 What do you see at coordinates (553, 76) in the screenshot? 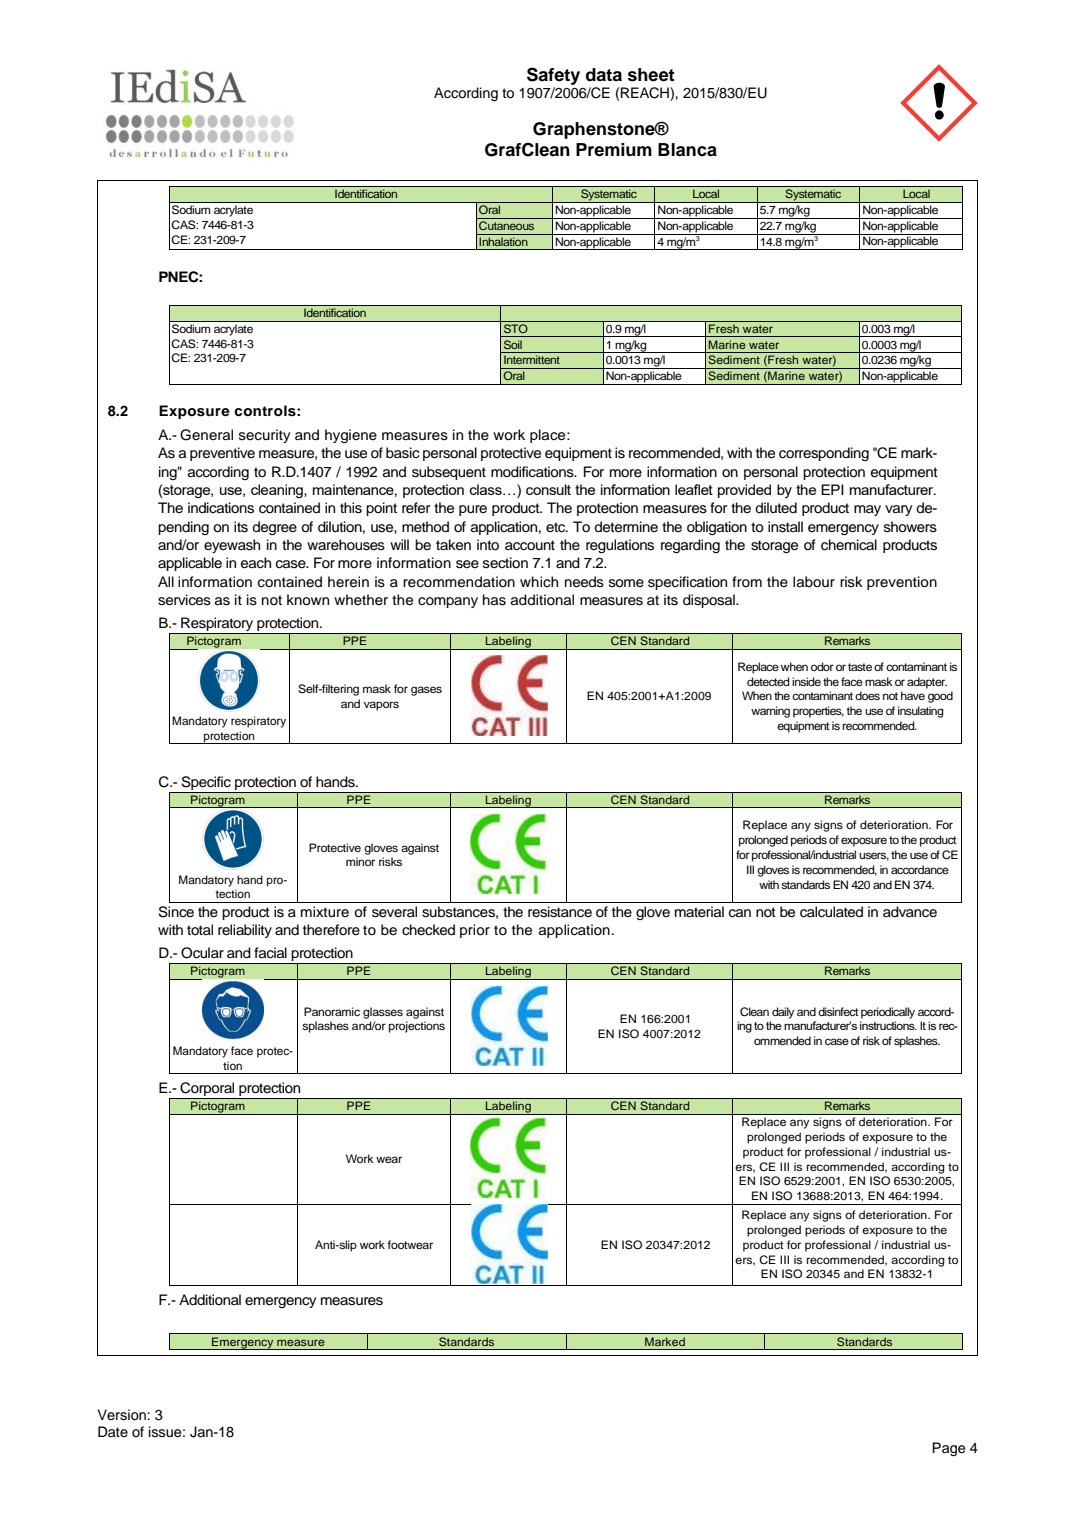
I see `Safety` at bounding box center [553, 76].
